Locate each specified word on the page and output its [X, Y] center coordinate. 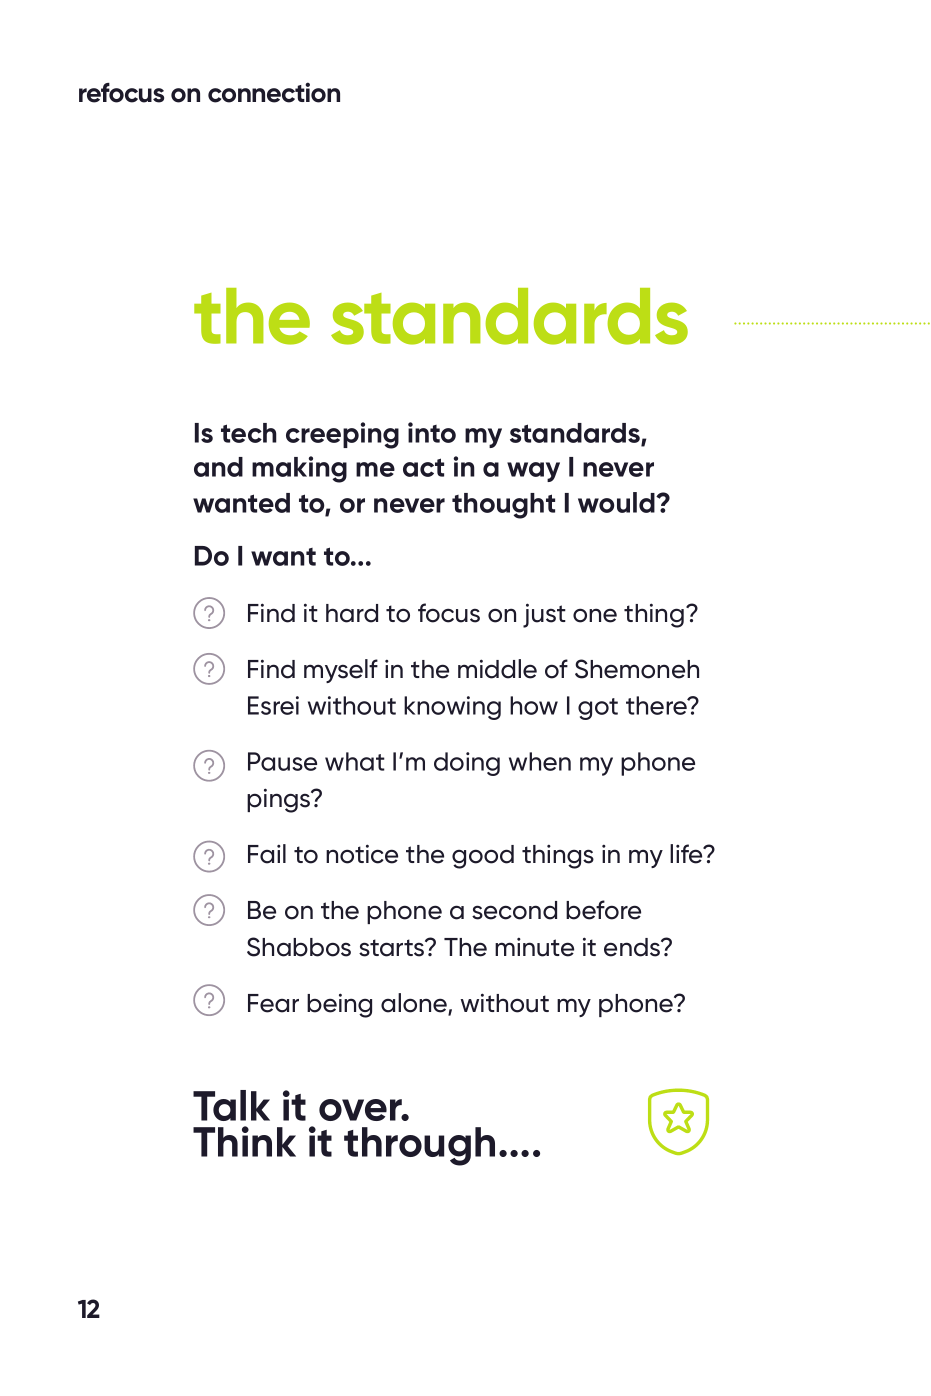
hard [352, 613]
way [533, 472]
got [598, 709]
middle [497, 669]
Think [244, 1141]
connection [274, 92]
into [432, 432]
